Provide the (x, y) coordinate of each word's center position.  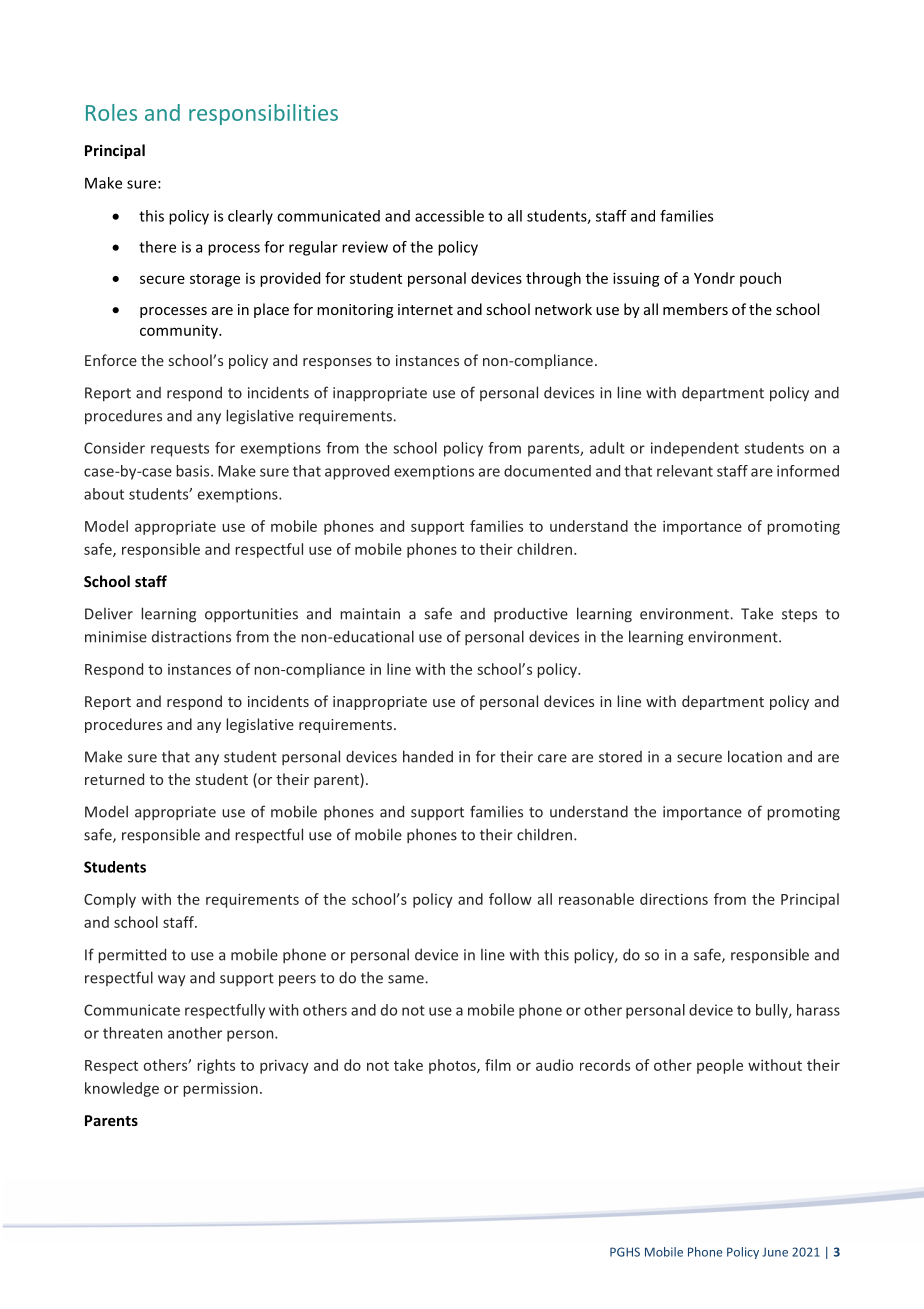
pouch (760, 279)
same (406, 979)
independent (695, 449)
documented (547, 471)
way (172, 980)
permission (220, 1090)
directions (674, 899)
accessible (449, 216)
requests (180, 450)
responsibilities (263, 114)
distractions (191, 637)
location (755, 756)
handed (428, 756)
